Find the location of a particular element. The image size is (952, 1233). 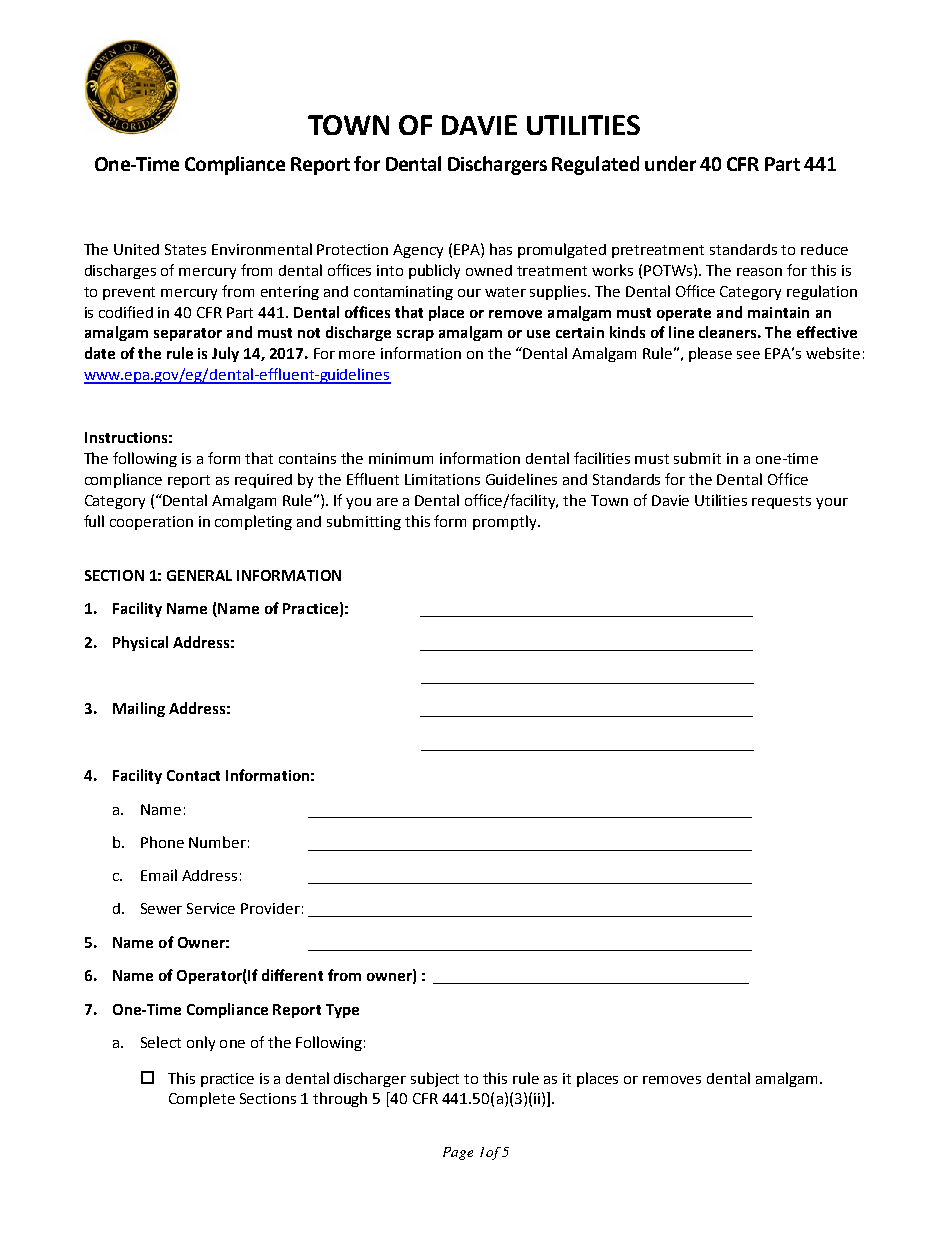

requests is located at coordinates (781, 502).
